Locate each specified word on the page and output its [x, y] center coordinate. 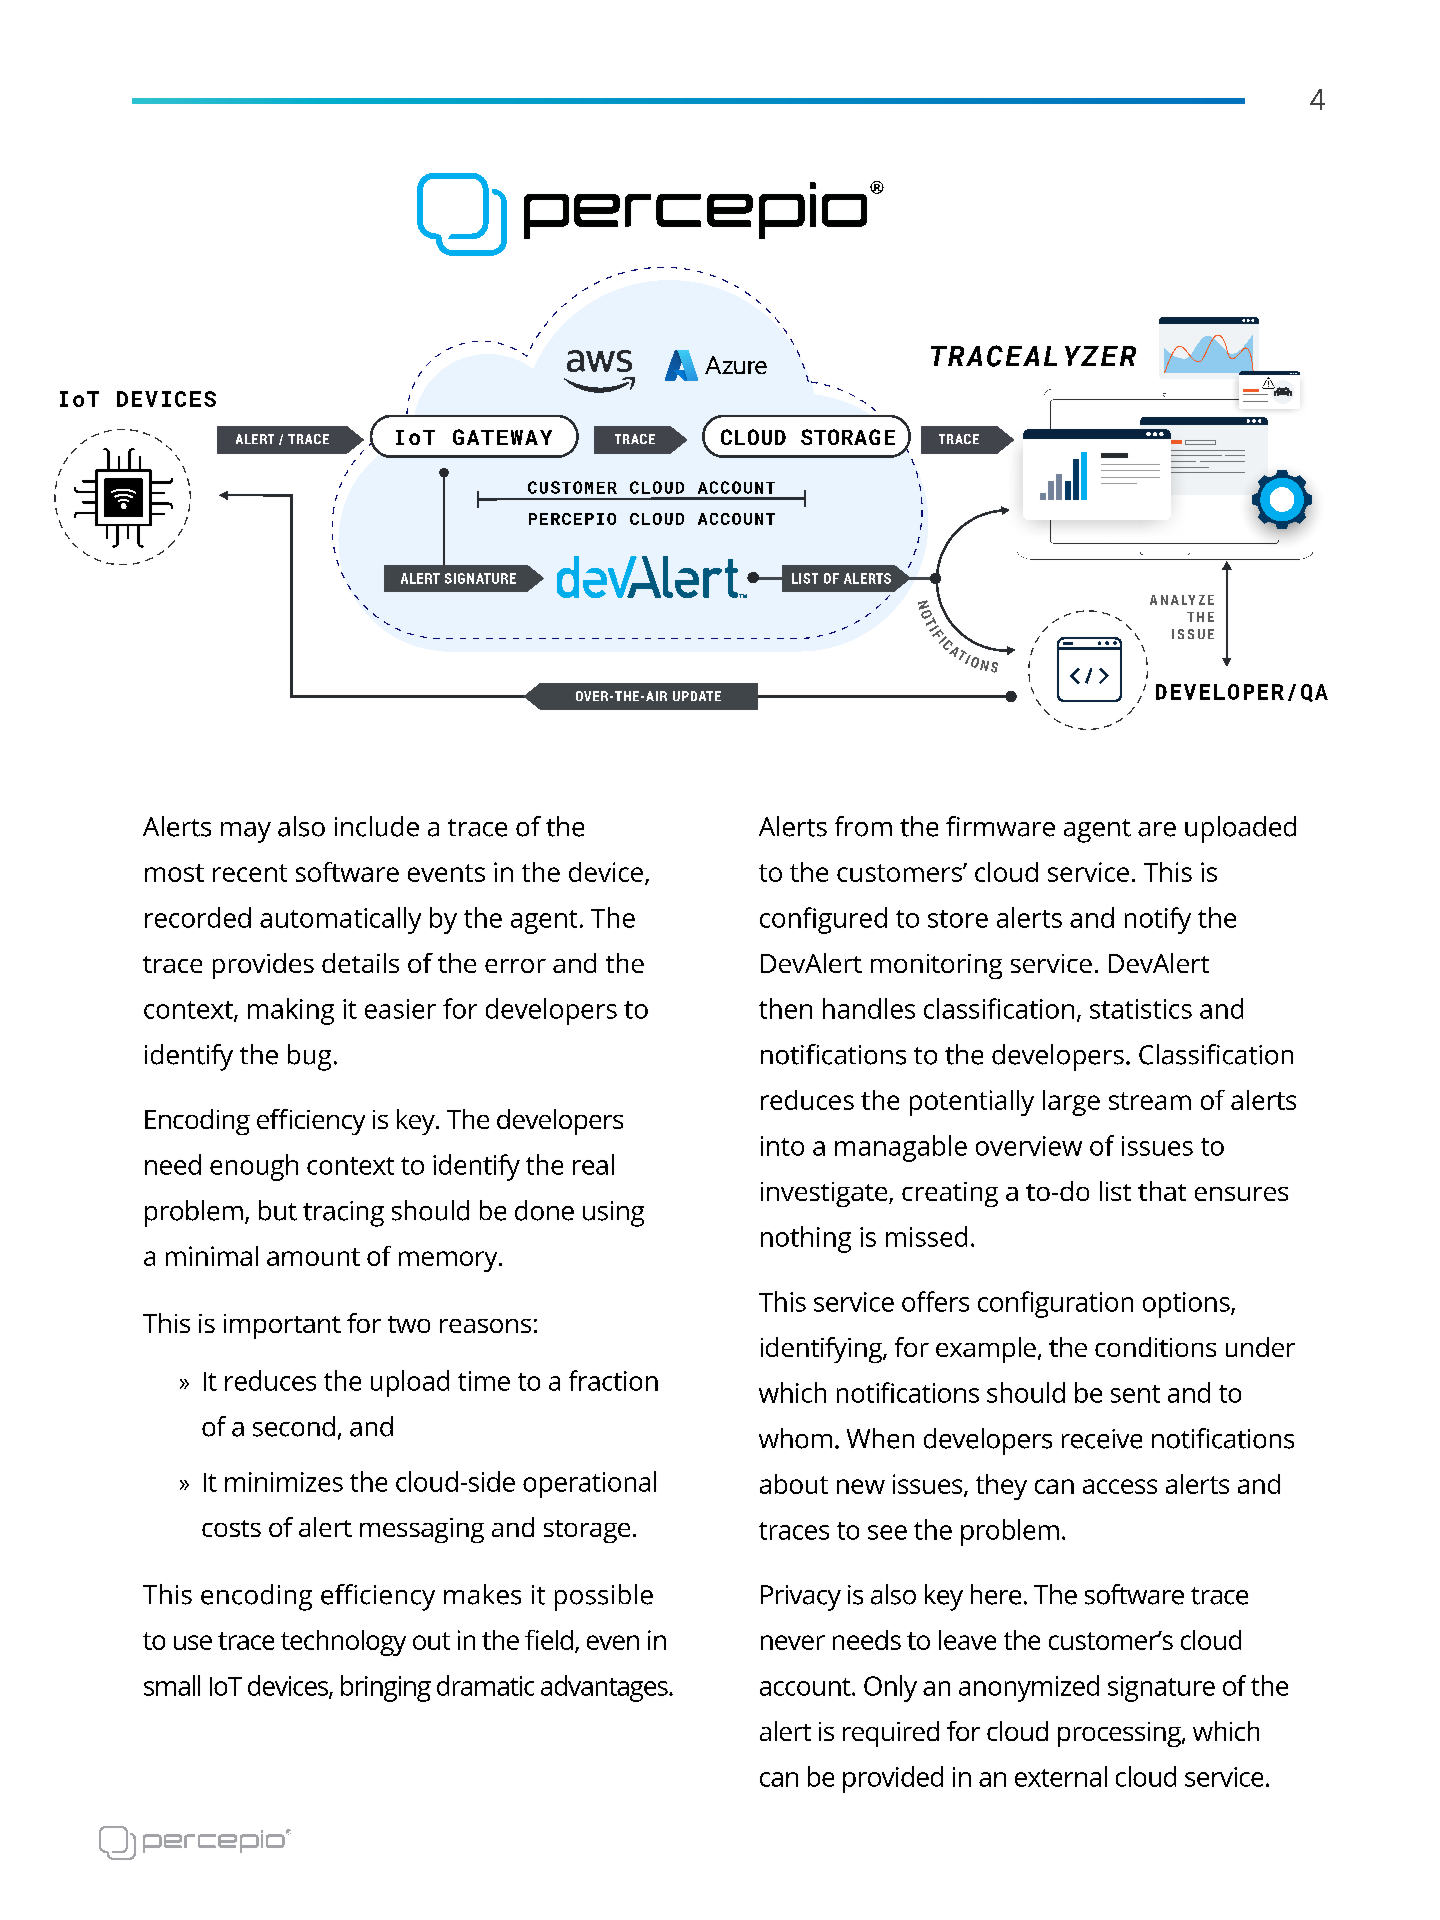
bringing [386, 1688]
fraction [613, 1380]
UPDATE [697, 696]
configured [823, 920]
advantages [605, 1688]
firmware [1000, 826]
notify [1158, 920]
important [282, 1326]
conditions [1155, 1347]
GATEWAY [502, 437]
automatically [340, 920]
